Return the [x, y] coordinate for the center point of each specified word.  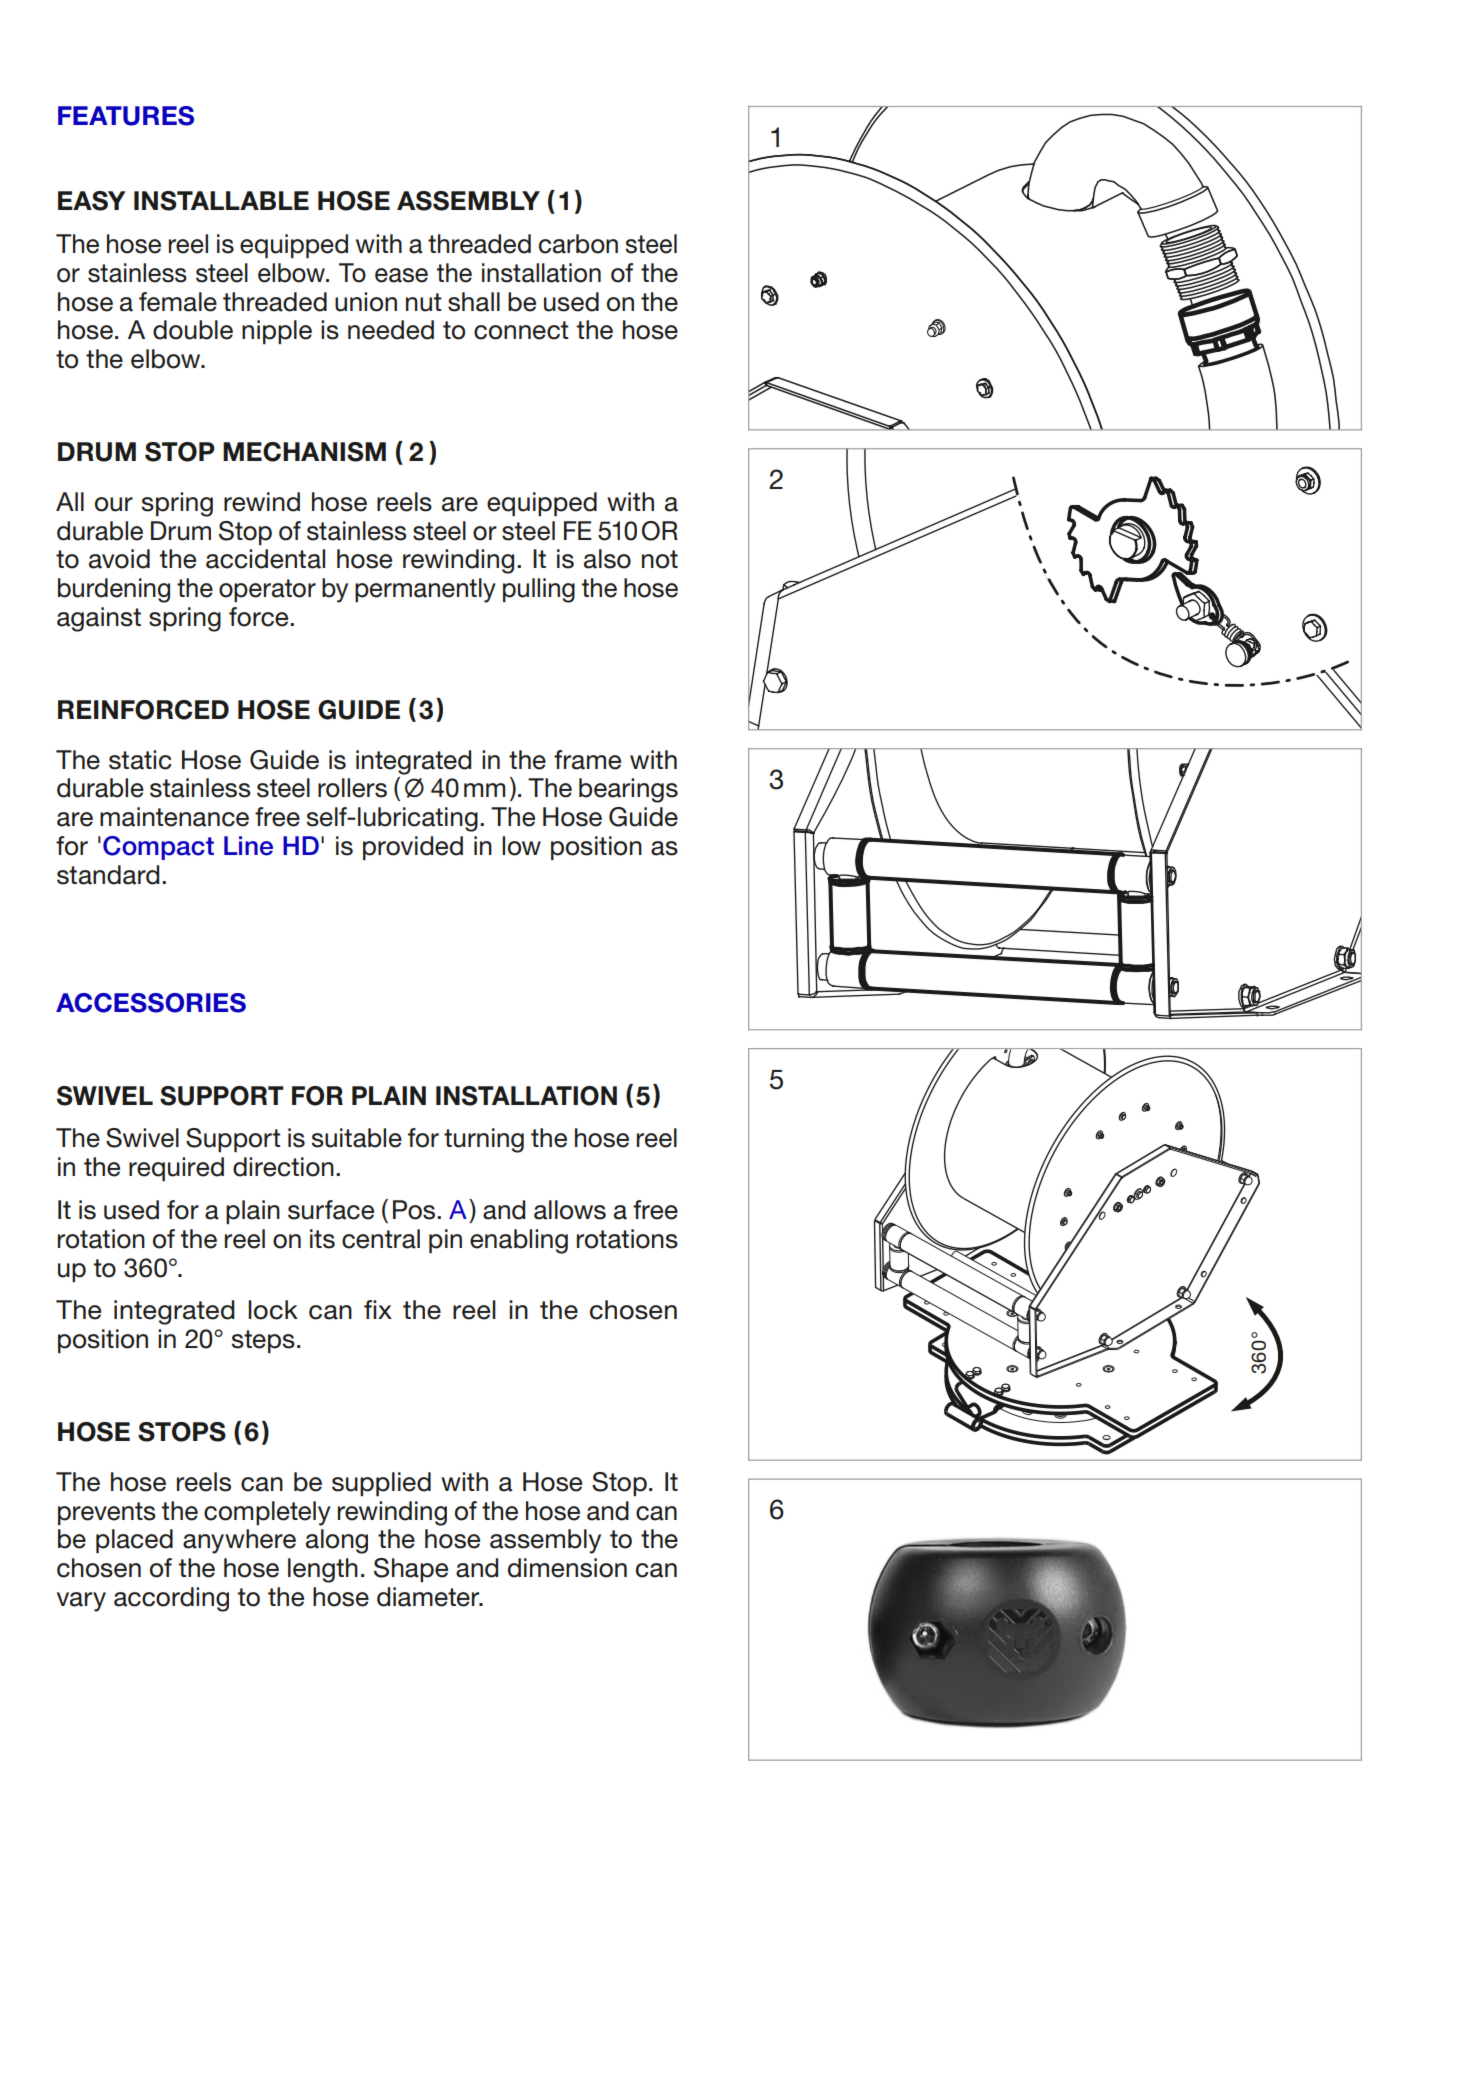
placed [134, 1541]
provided [413, 848]
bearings [628, 790]
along [337, 1541]
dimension [567, 1568]
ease [401, 275]
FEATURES [126, 116]
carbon [578, 244]
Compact [158, 848]
